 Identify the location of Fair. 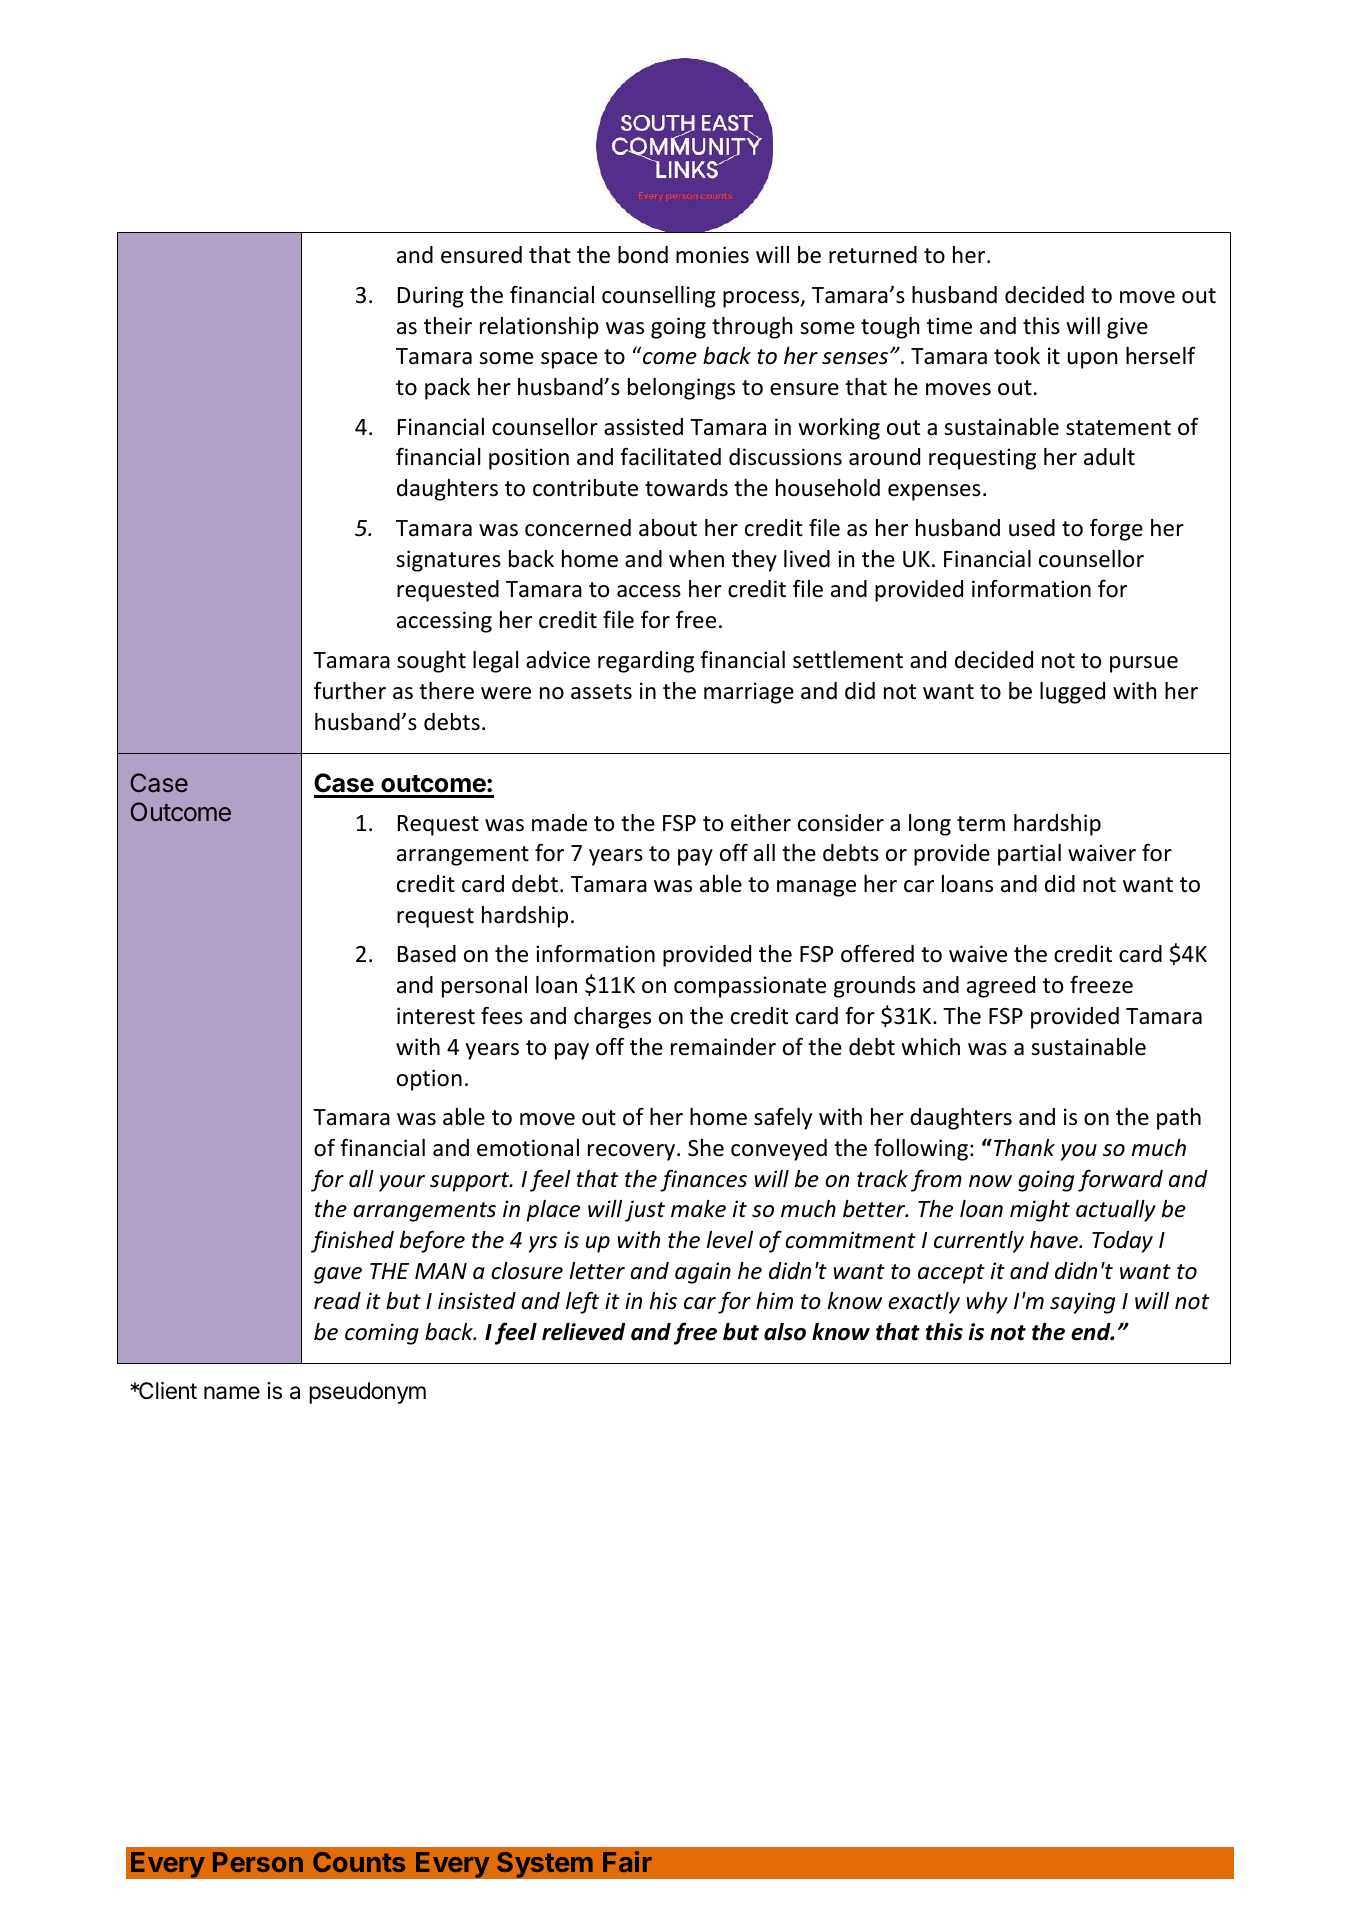
(627, 1861).
